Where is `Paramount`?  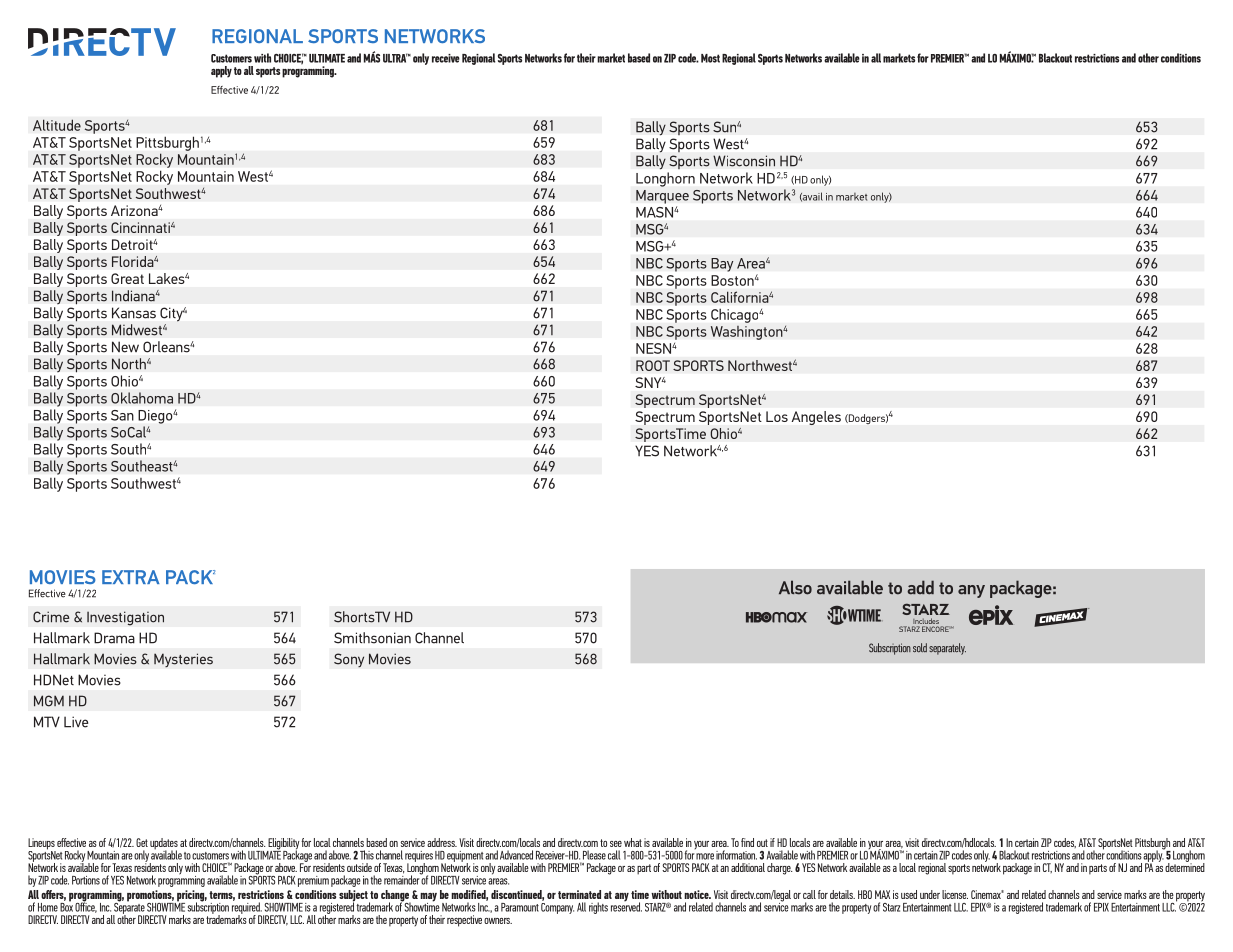 Paramount is located at coordinates (520, 907).
